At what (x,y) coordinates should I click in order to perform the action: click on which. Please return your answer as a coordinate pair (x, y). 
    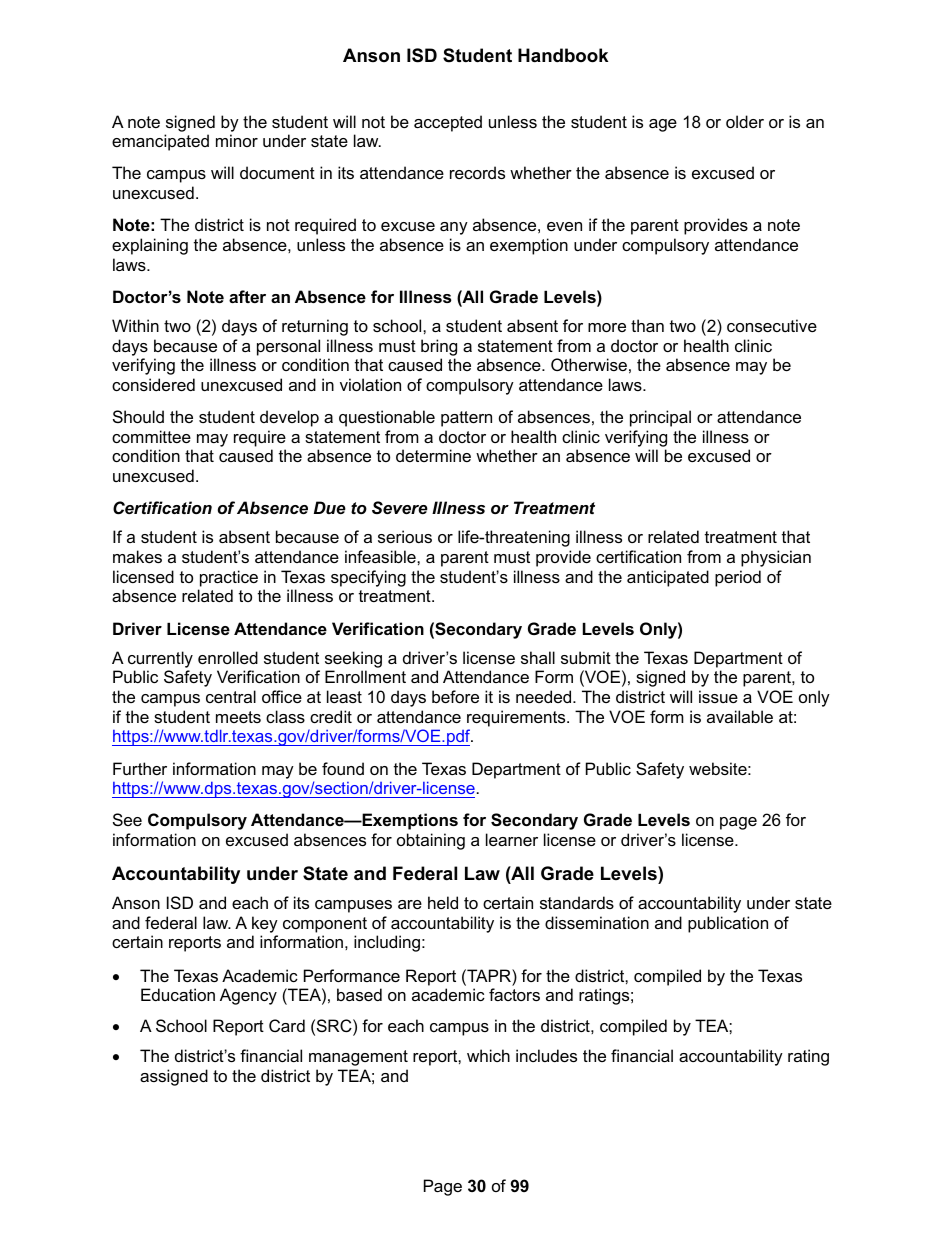
    Looking at the image, I should click on (488, 1055).
